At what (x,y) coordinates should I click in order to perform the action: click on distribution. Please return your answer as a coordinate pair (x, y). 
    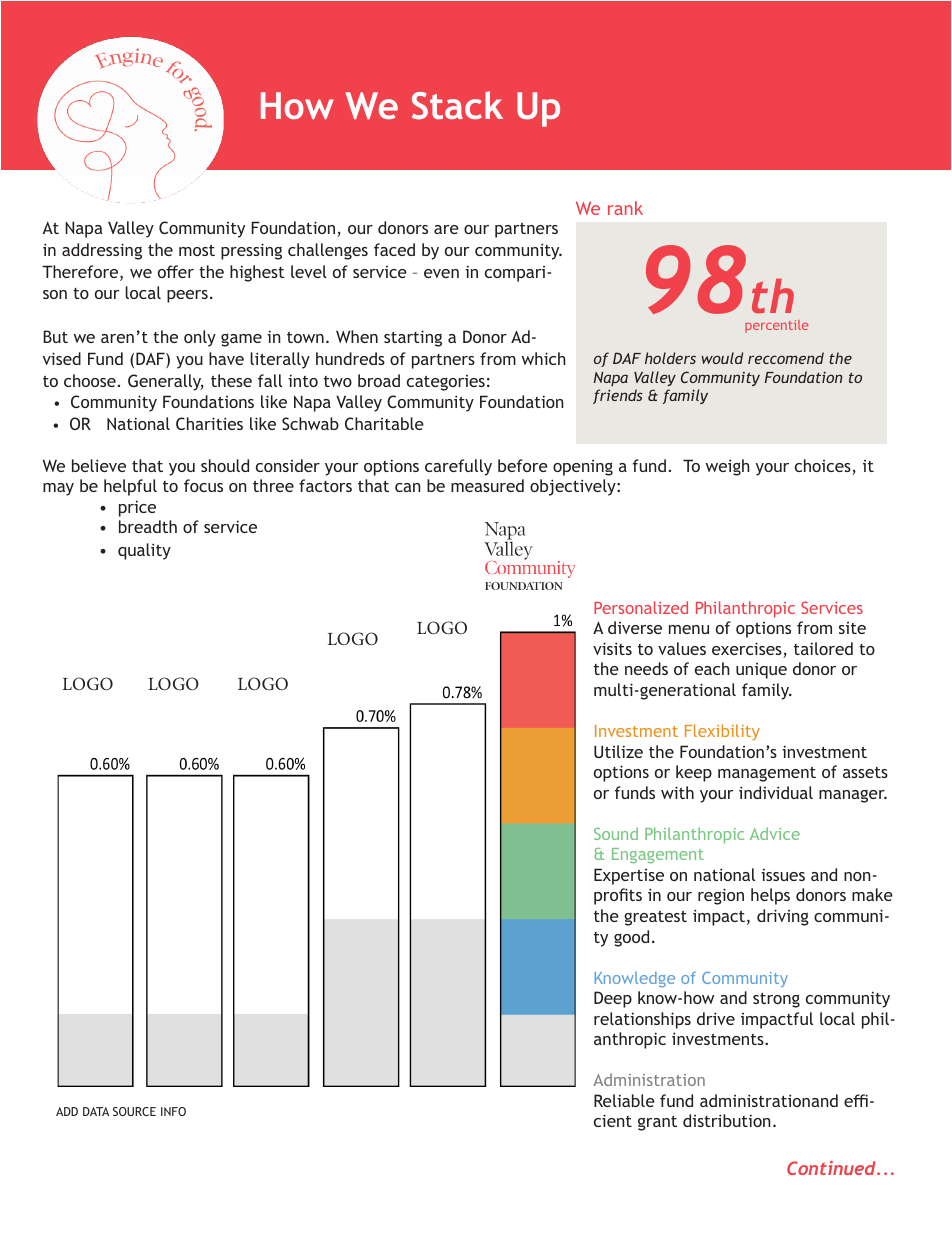
    Looking at the image, I should click on (727, 1120).
